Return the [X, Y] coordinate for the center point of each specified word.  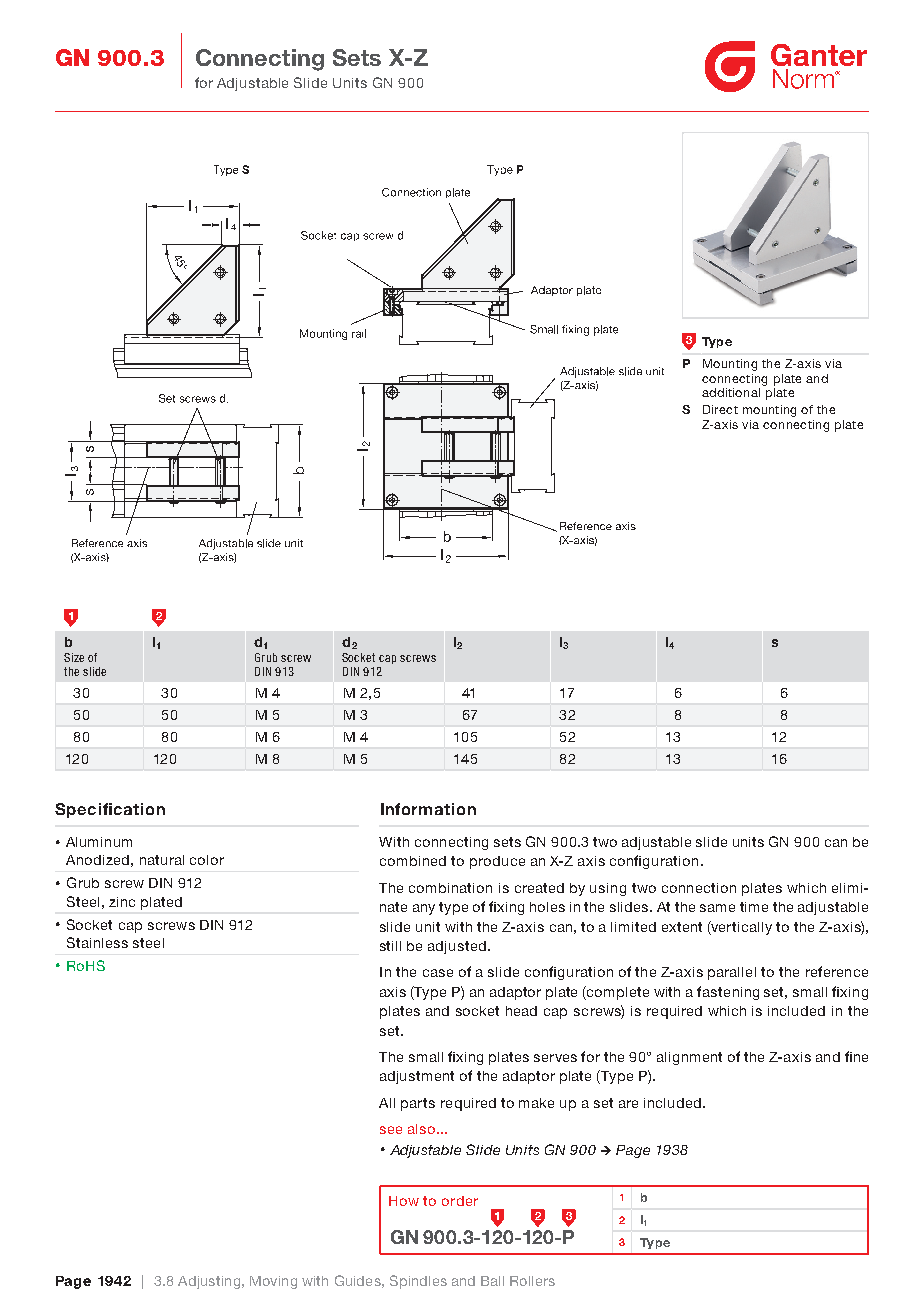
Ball [492, 1281]
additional [731, 392]
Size [74, 657]
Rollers [532, 1281]
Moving [273, 1282]
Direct [720, 409]
